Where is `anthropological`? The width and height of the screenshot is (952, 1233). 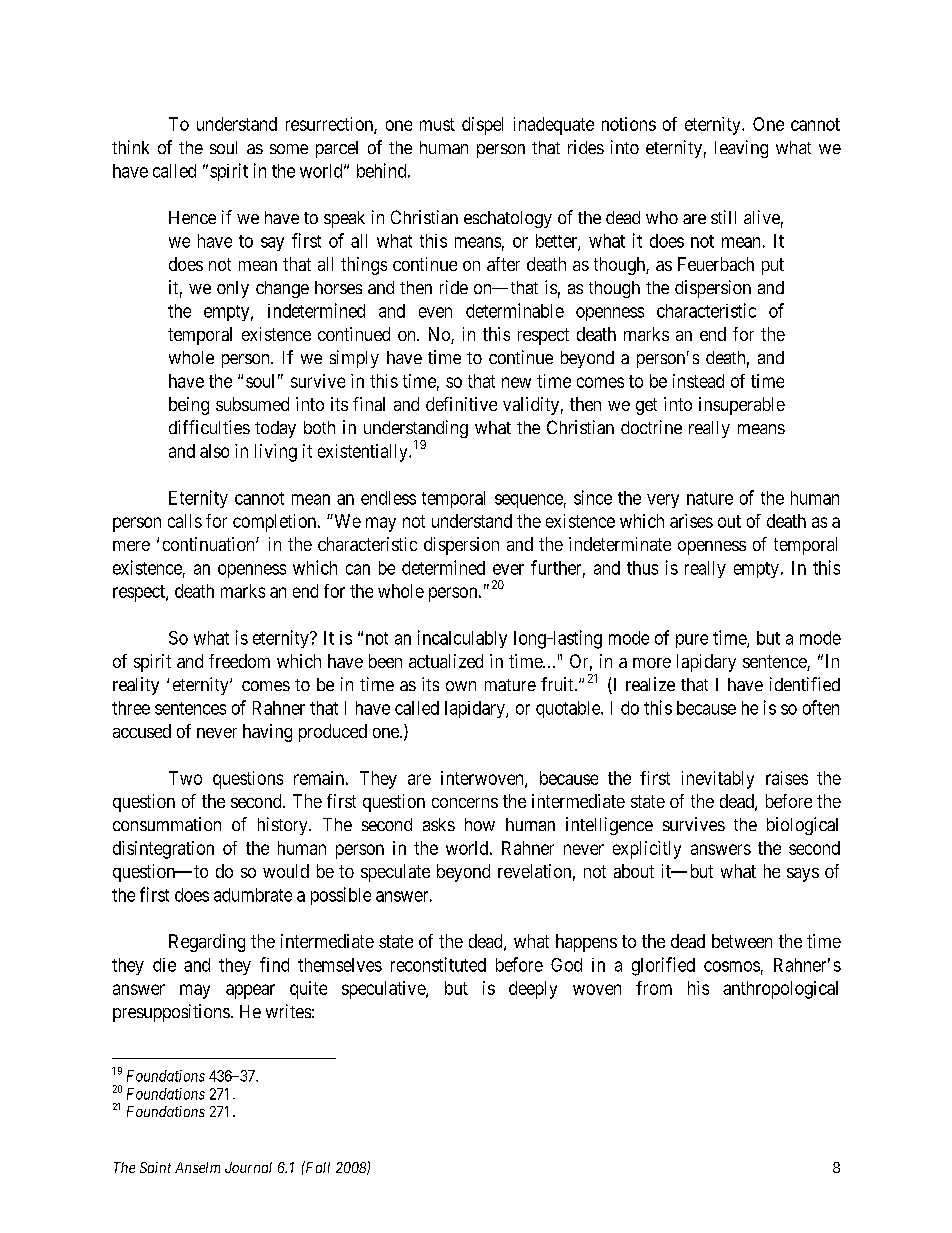
anthropological is located at coordinates (780, 990).
